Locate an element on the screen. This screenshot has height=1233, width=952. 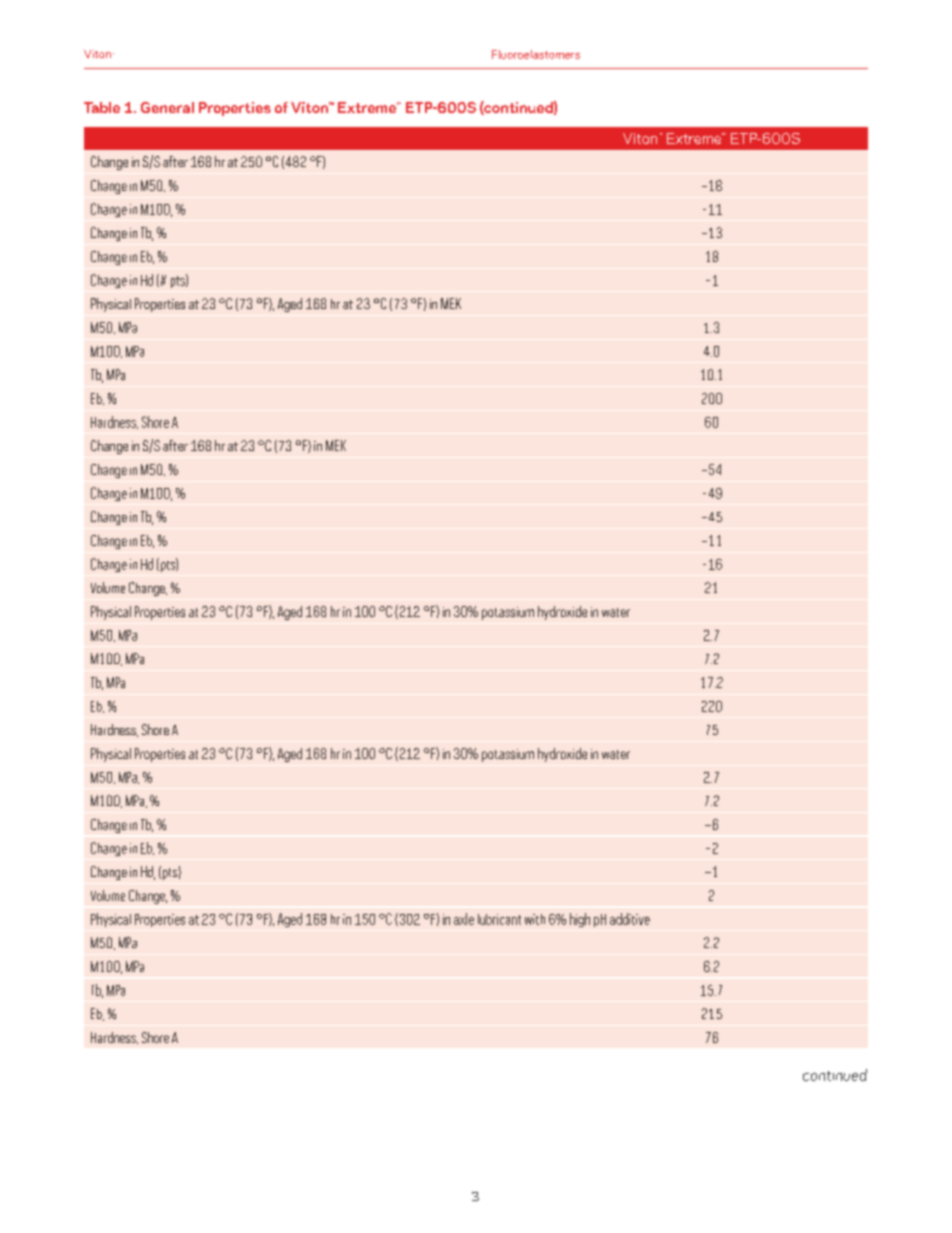
lubricant is located at coordinates (499, 919).
